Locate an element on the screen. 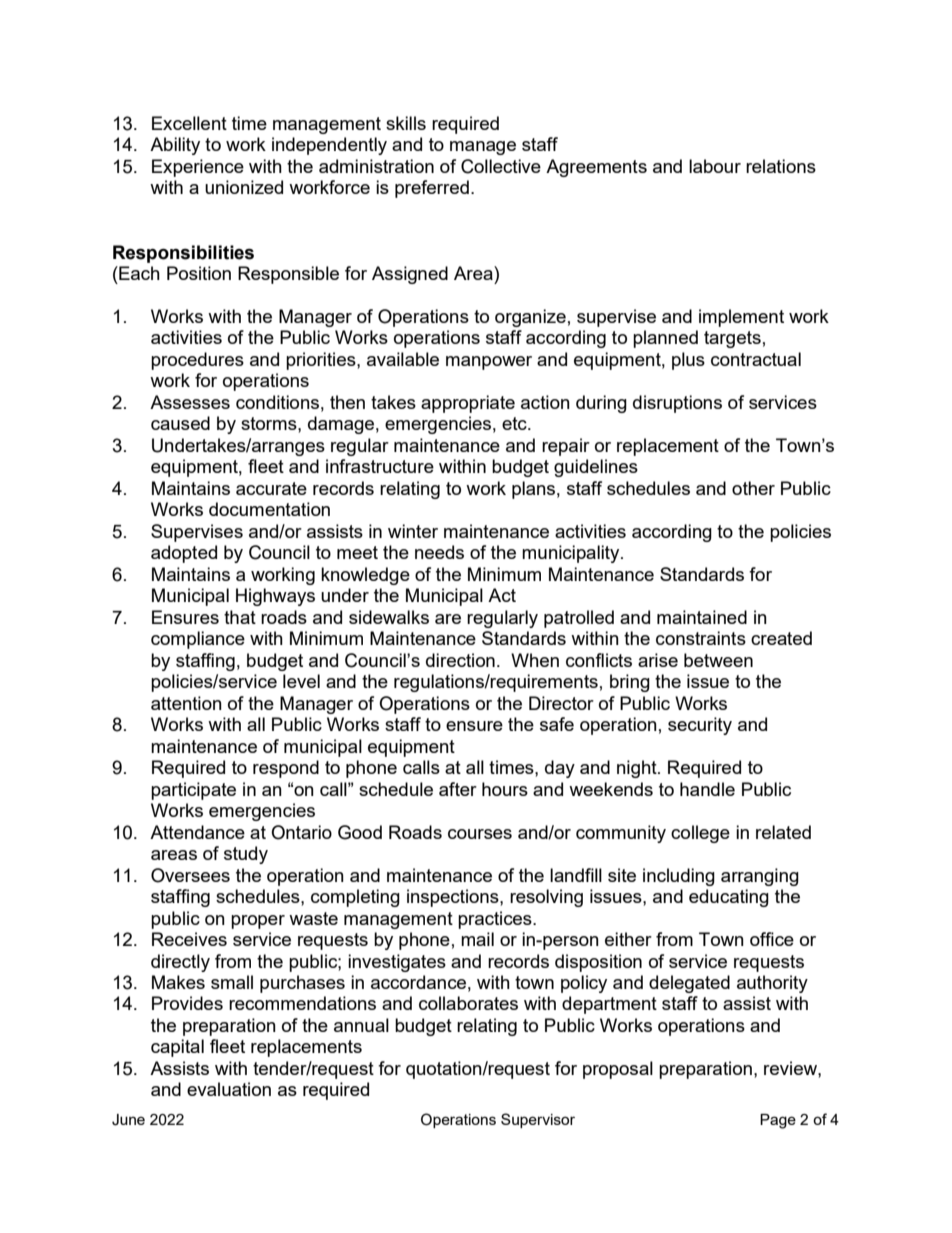  after is located at coordinates (458, 789).
